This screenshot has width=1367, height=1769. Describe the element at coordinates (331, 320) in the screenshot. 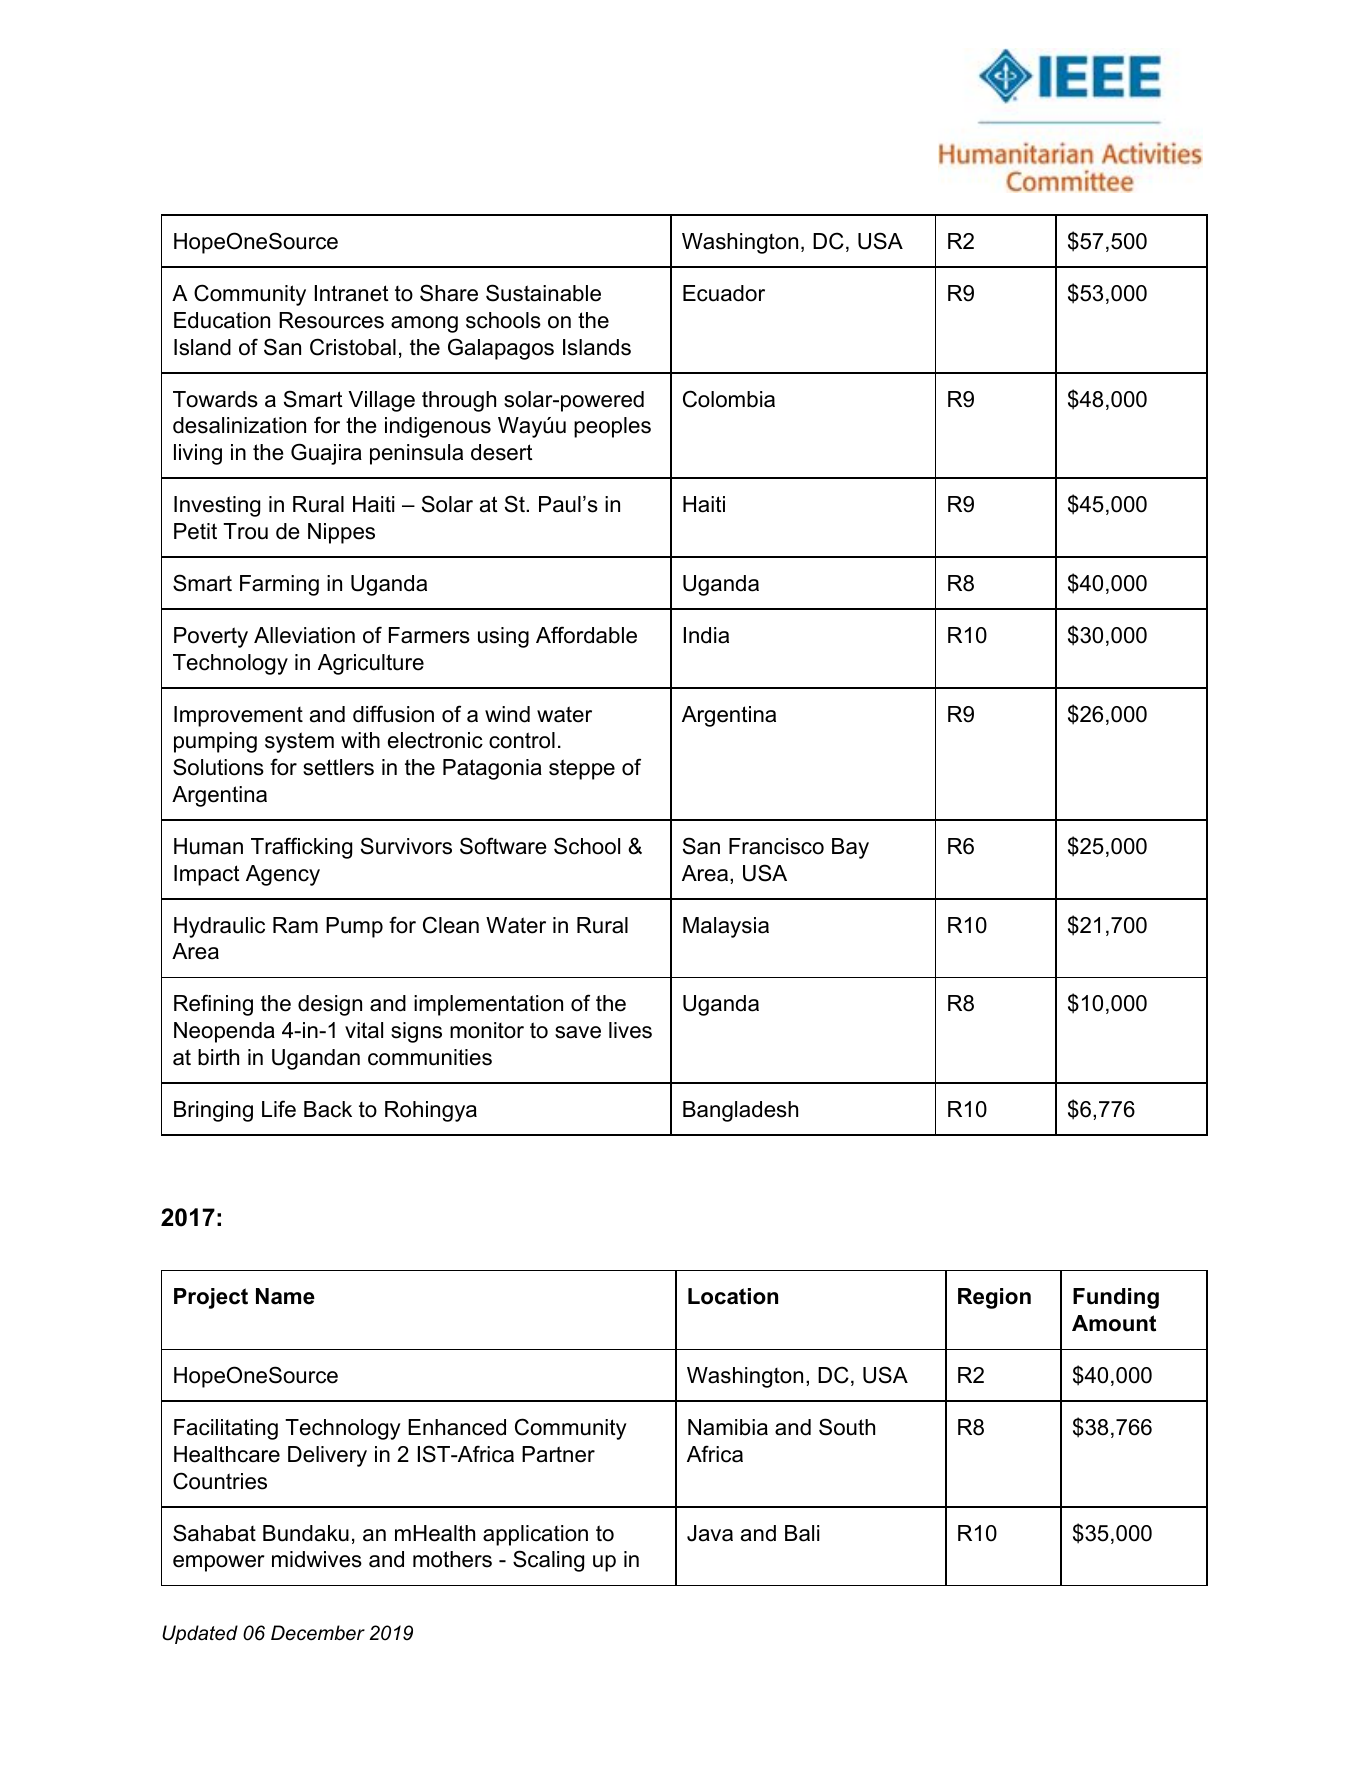

I see `Resources` at that location.
